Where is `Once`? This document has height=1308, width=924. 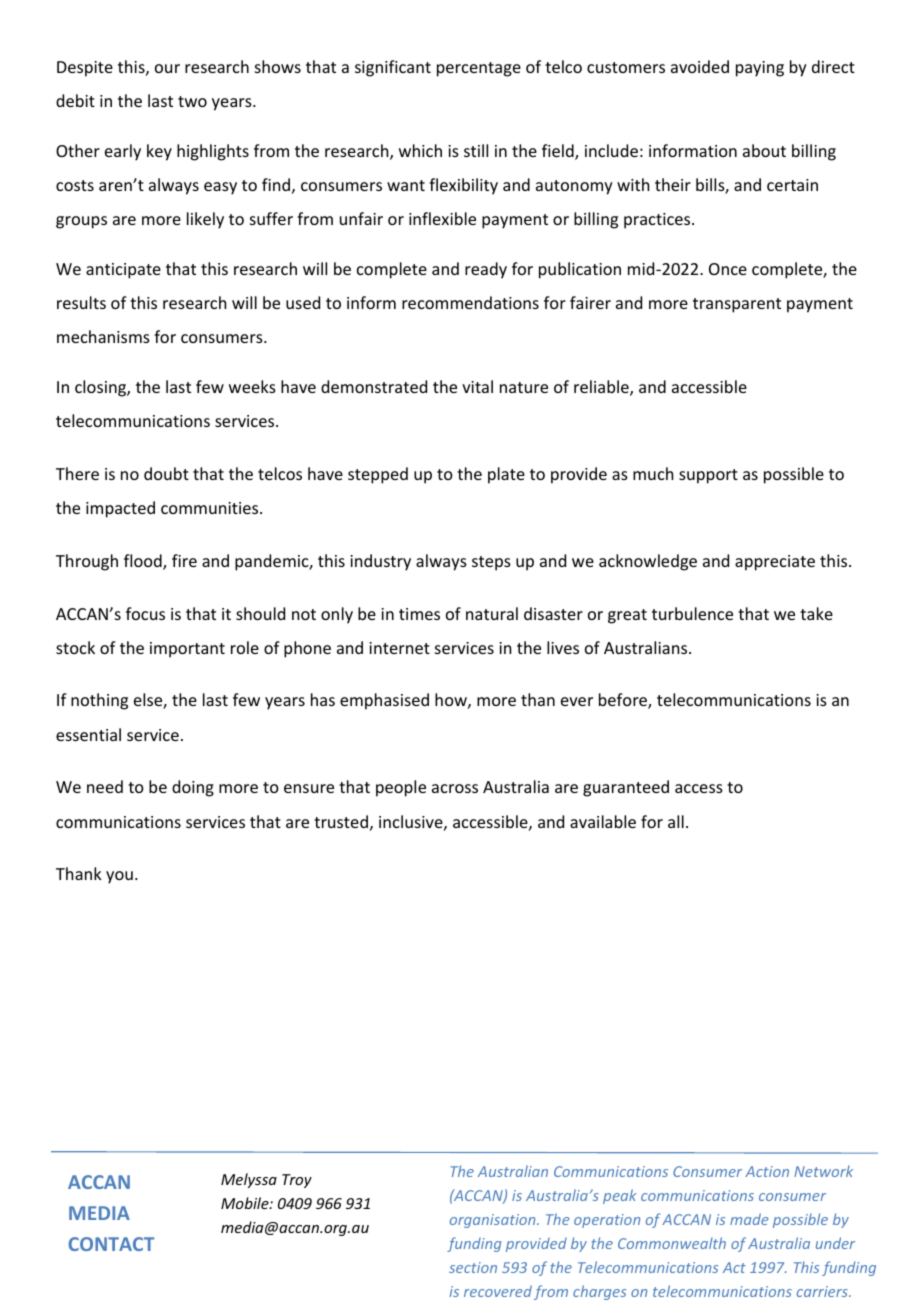
Once is located at coordinates (728, 269).
